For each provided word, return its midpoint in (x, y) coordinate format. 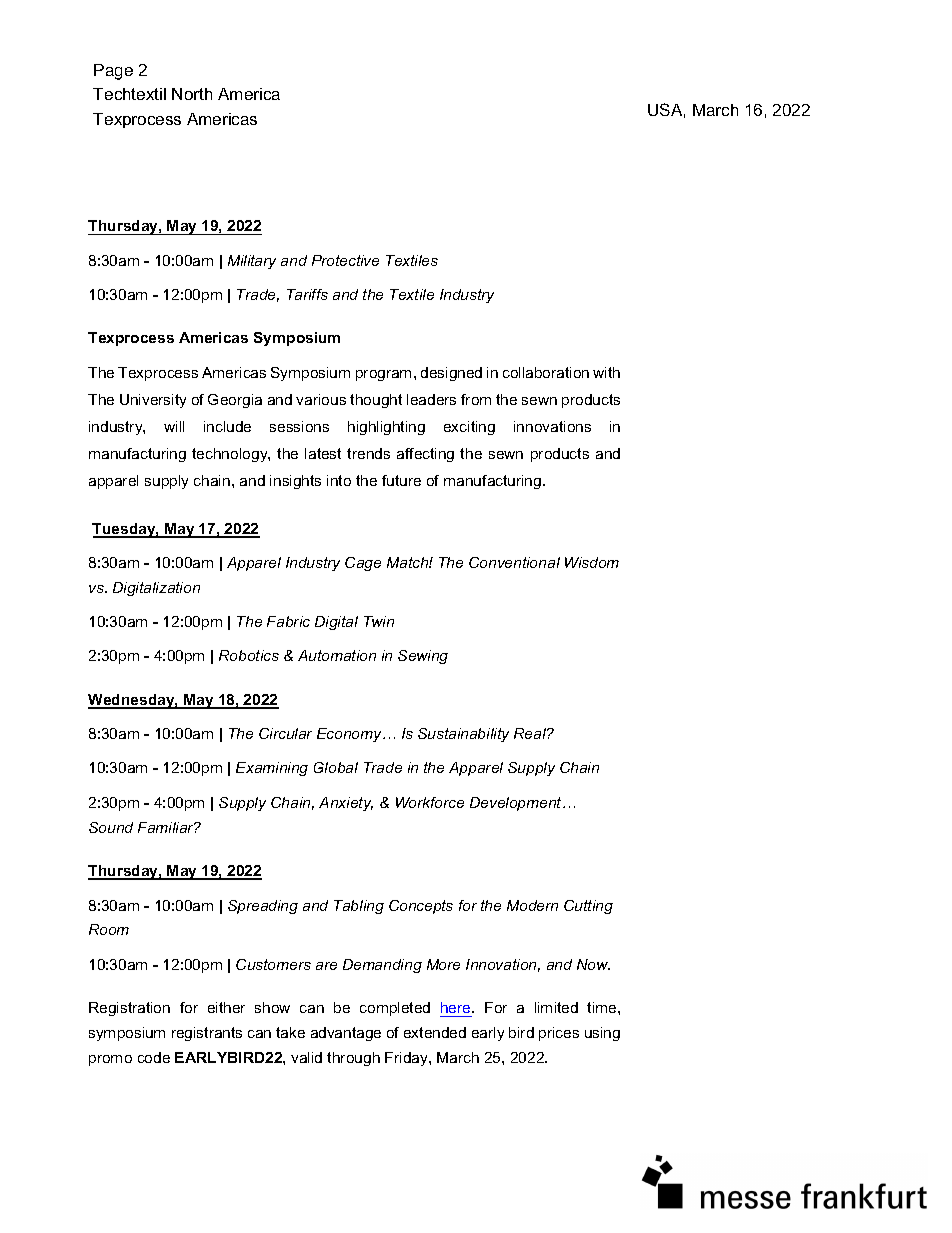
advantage (346, 1034)
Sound (111, 827)
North (192, 94)
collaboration (546, 372)
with (606, 372)
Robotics (249, 655)
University (153, 401)
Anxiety (346, 804)
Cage (363, 564)
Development (517, 804)
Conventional (514, 562)
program (383, 375)
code (154, 1057)
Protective (345, 260)
